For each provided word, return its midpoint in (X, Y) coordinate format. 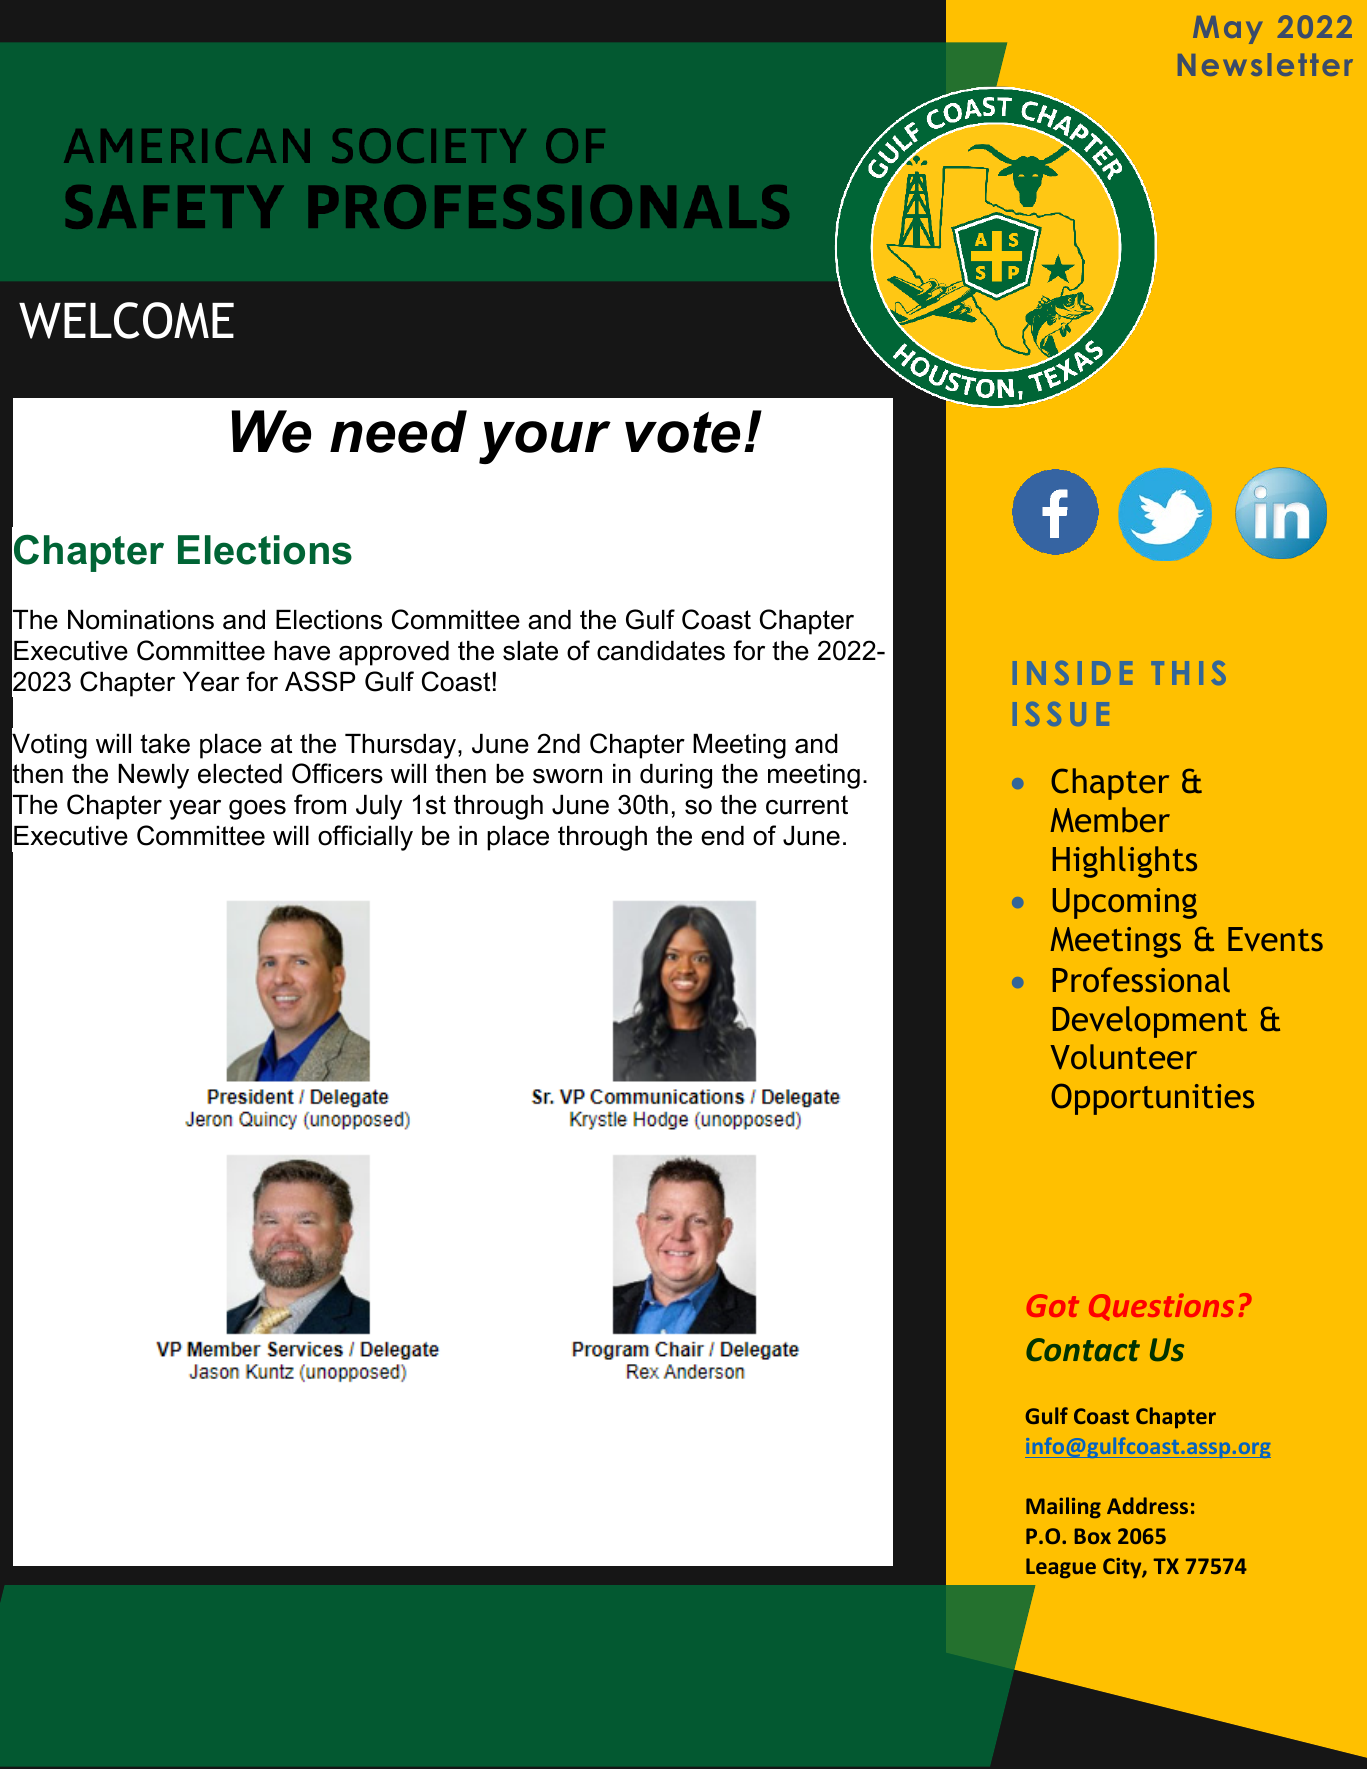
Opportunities (1152, 1099)
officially (365, 838)
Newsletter (1265, 64)
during (676, 776)
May (1227, 30)
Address (1147, 1505)
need (398, 431)
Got (1053, 1305)
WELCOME (126, 320)
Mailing (1063, 1508)
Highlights (1125, 862)
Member (1110, 820)
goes (257, 810)
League (1061, 1568)
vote (682, 432)
